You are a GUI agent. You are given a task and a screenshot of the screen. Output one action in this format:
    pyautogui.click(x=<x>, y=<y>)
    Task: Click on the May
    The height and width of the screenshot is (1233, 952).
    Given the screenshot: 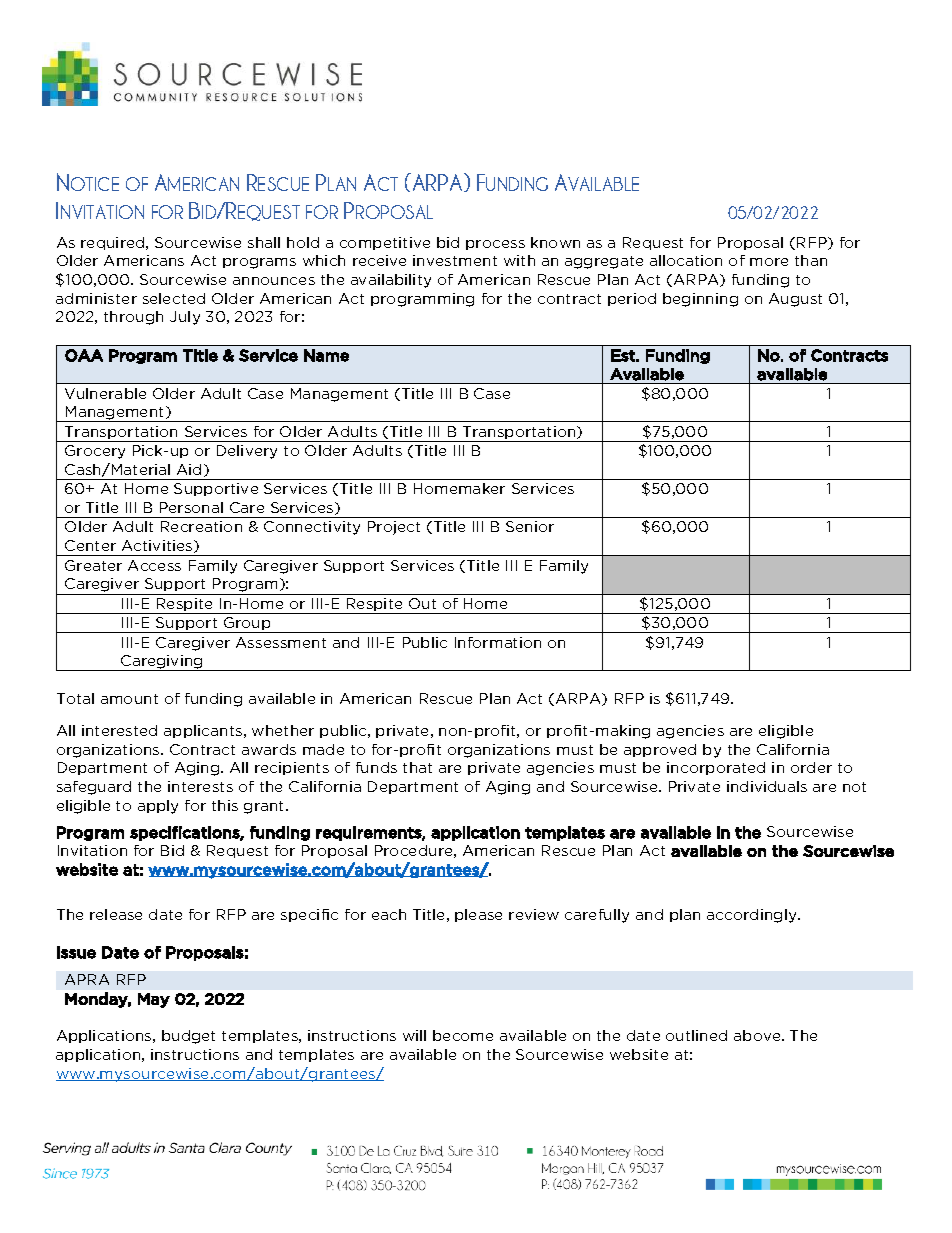 What is the action you would take?
    pyautogui.click(x=154, y=1000)
